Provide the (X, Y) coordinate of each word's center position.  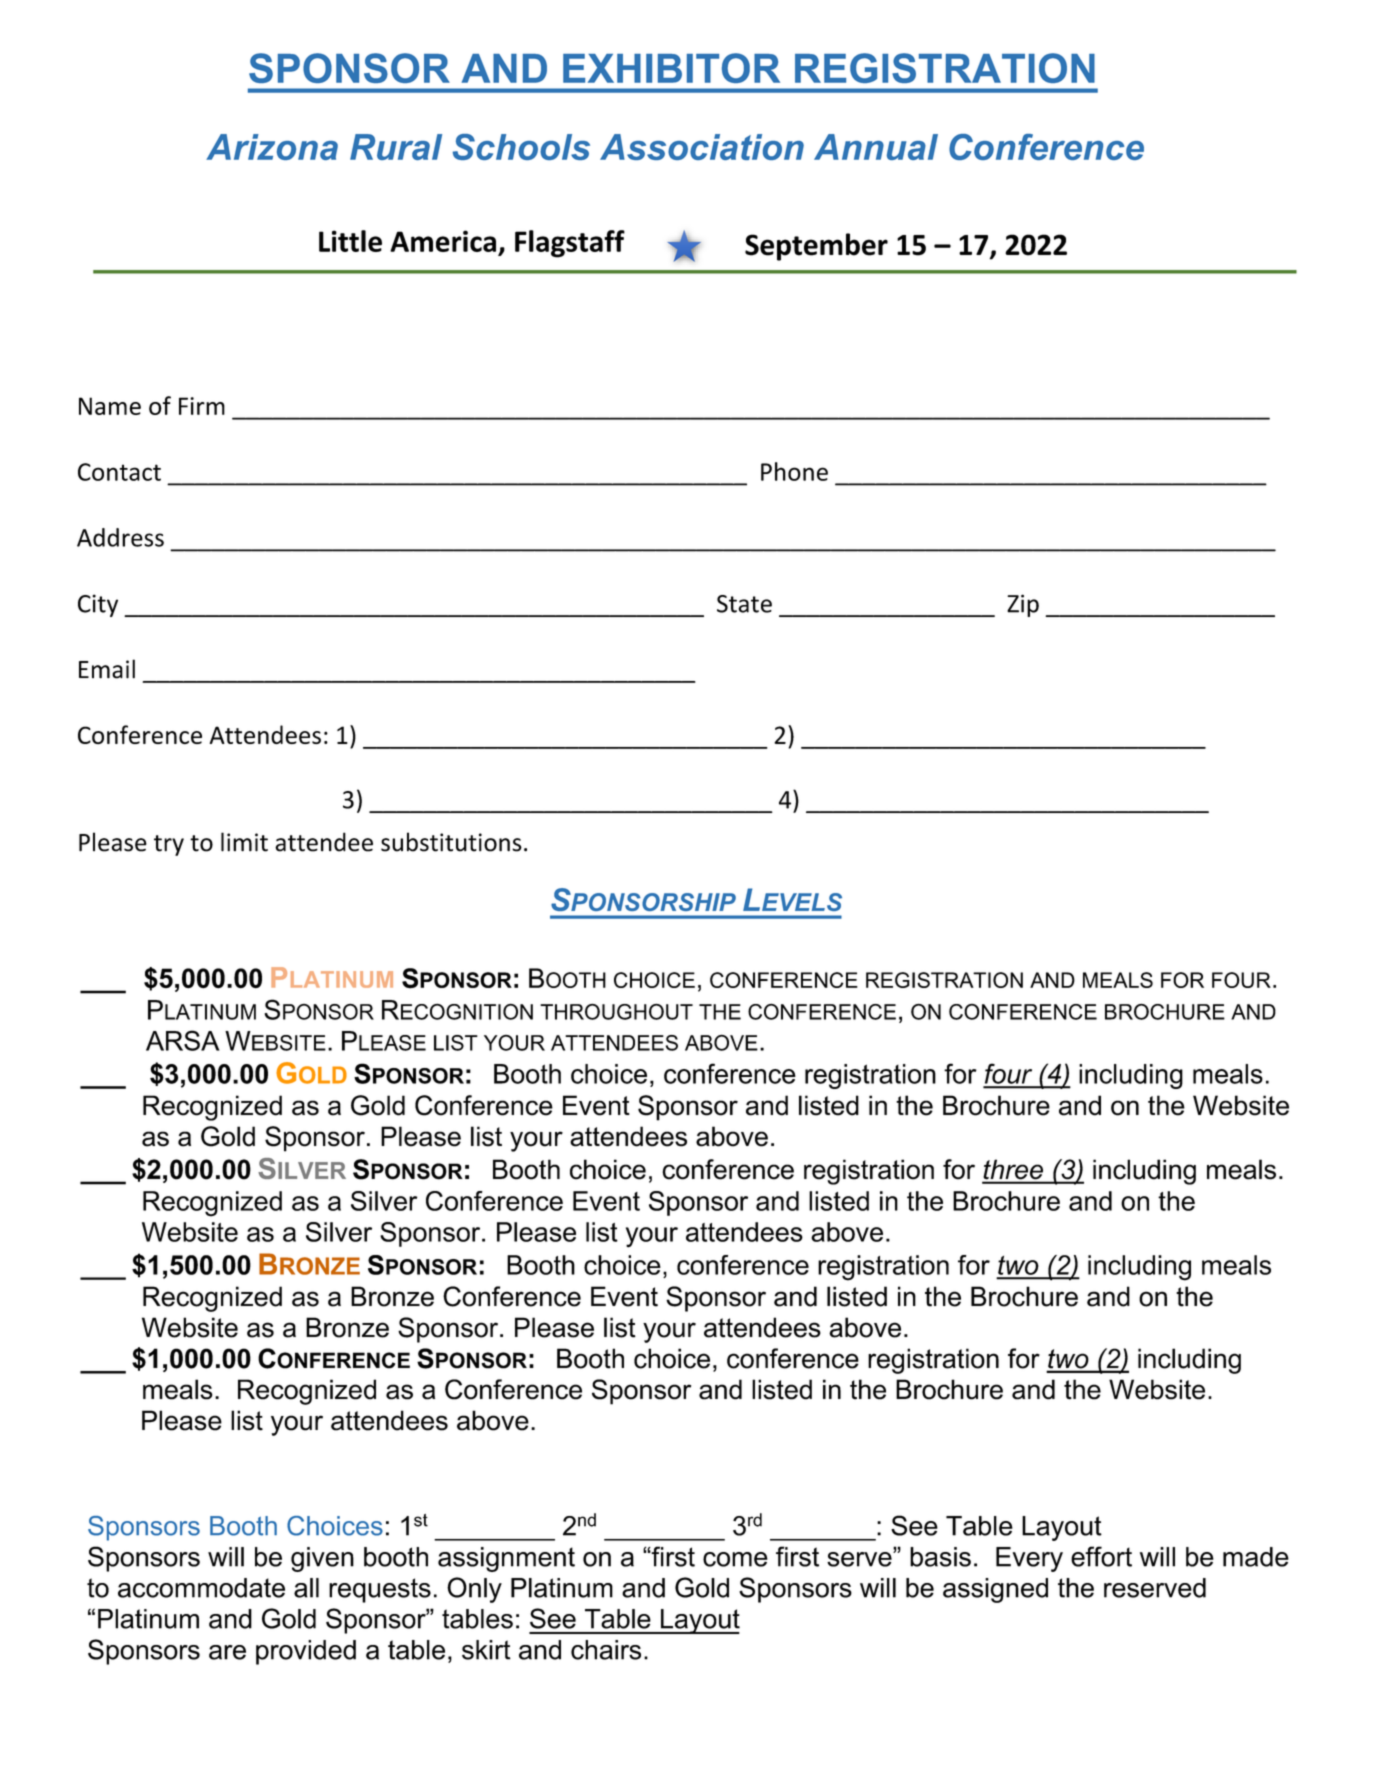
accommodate (201, 1588)
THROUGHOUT (616, 1012)
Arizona (272, 147)
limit (244, 842)
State (744, 604)
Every (1029, 1559)
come (735, 1559)
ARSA (183, 1040)
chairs (606, 1650)
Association (702, 147)
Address (120, 537)
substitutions (451, 842)
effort (1101, 1556)
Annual (876, 147)
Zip (1023, 605)
